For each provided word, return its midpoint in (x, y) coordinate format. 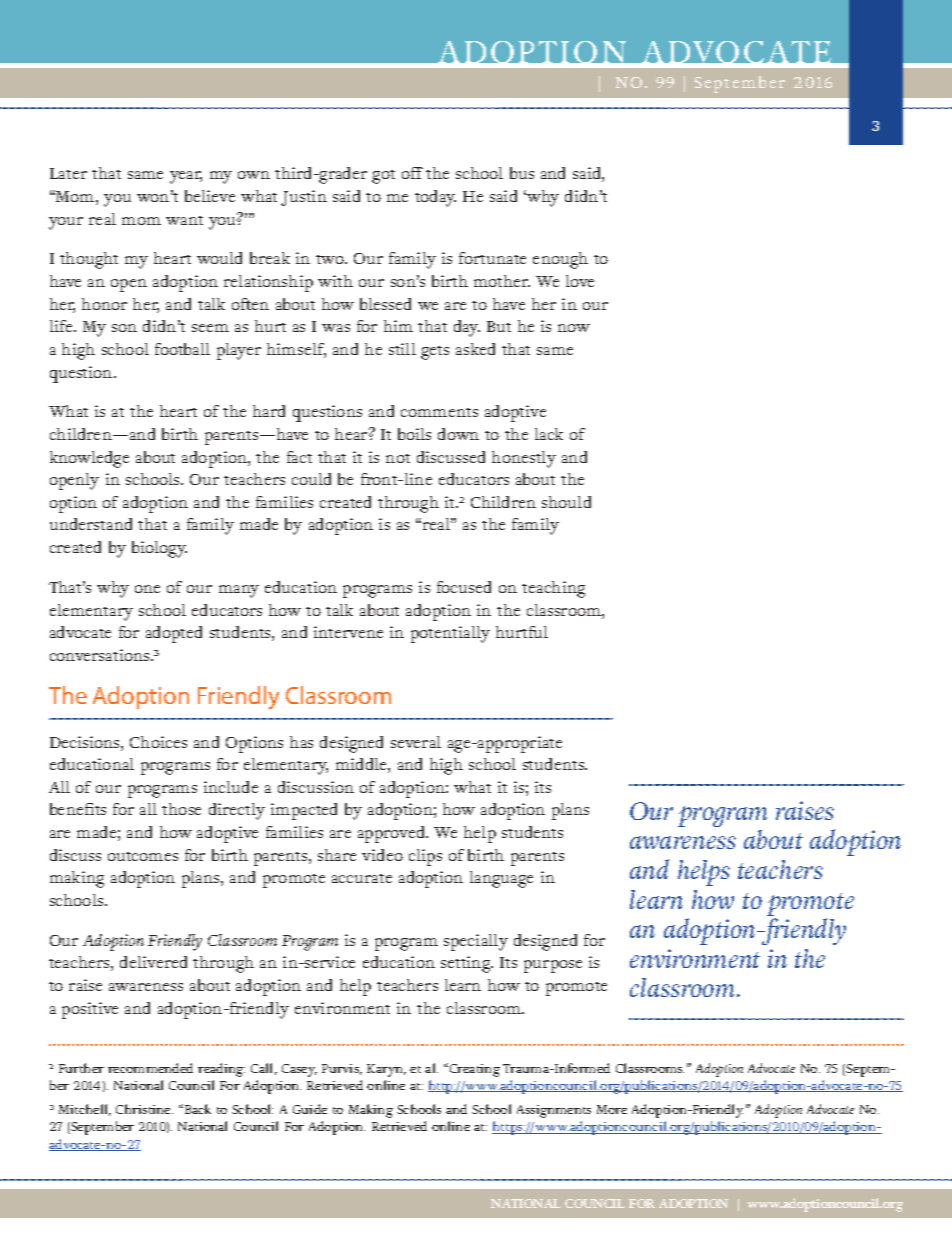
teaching (553, 589)
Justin (304, 198)
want (184, 220)
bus (522, 173)
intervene (348, 632)
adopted (174, 634)
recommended (150, 1068)
